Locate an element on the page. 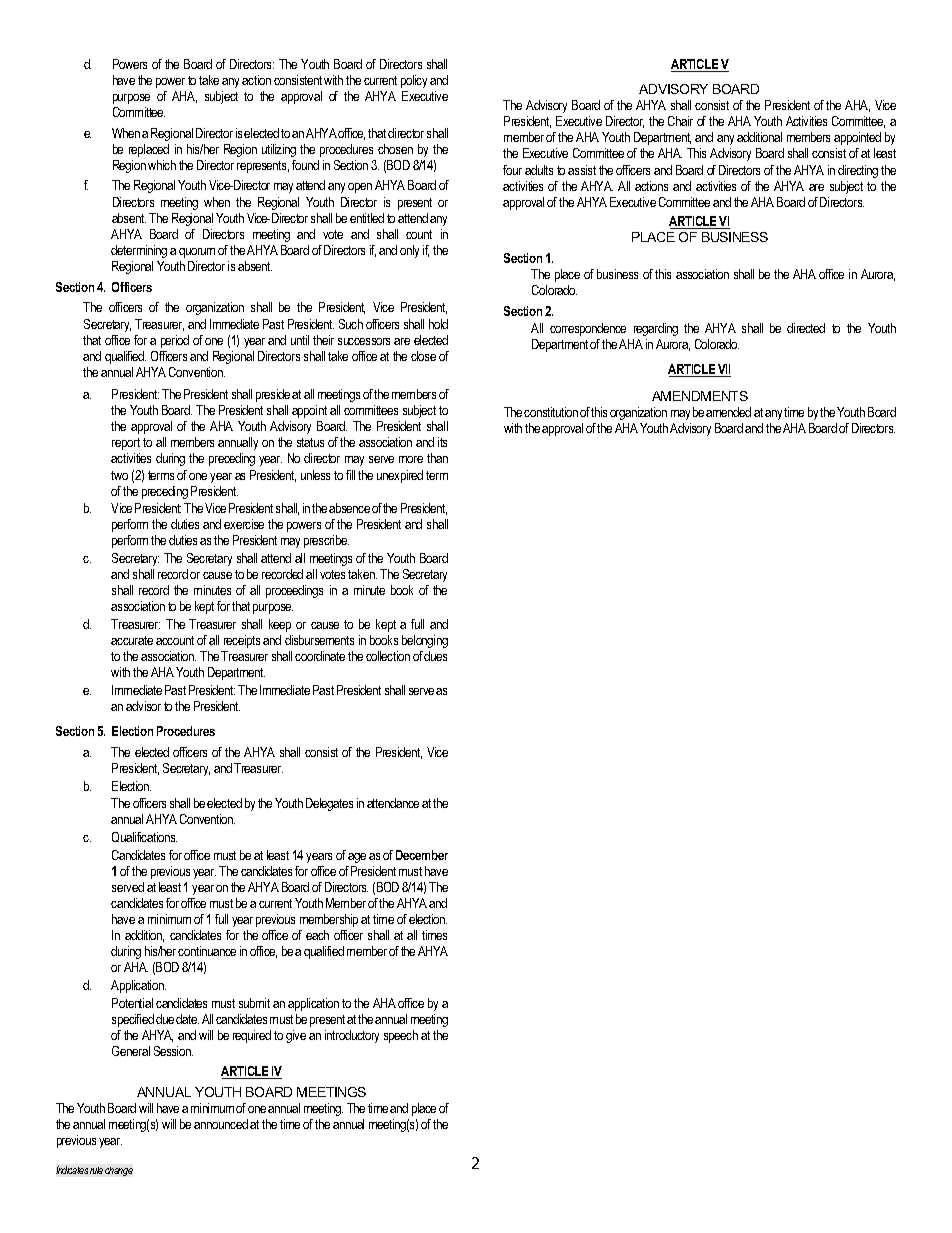 The width and height of the image is (952, 1233). accurate is located at coordinates (132, 640).
